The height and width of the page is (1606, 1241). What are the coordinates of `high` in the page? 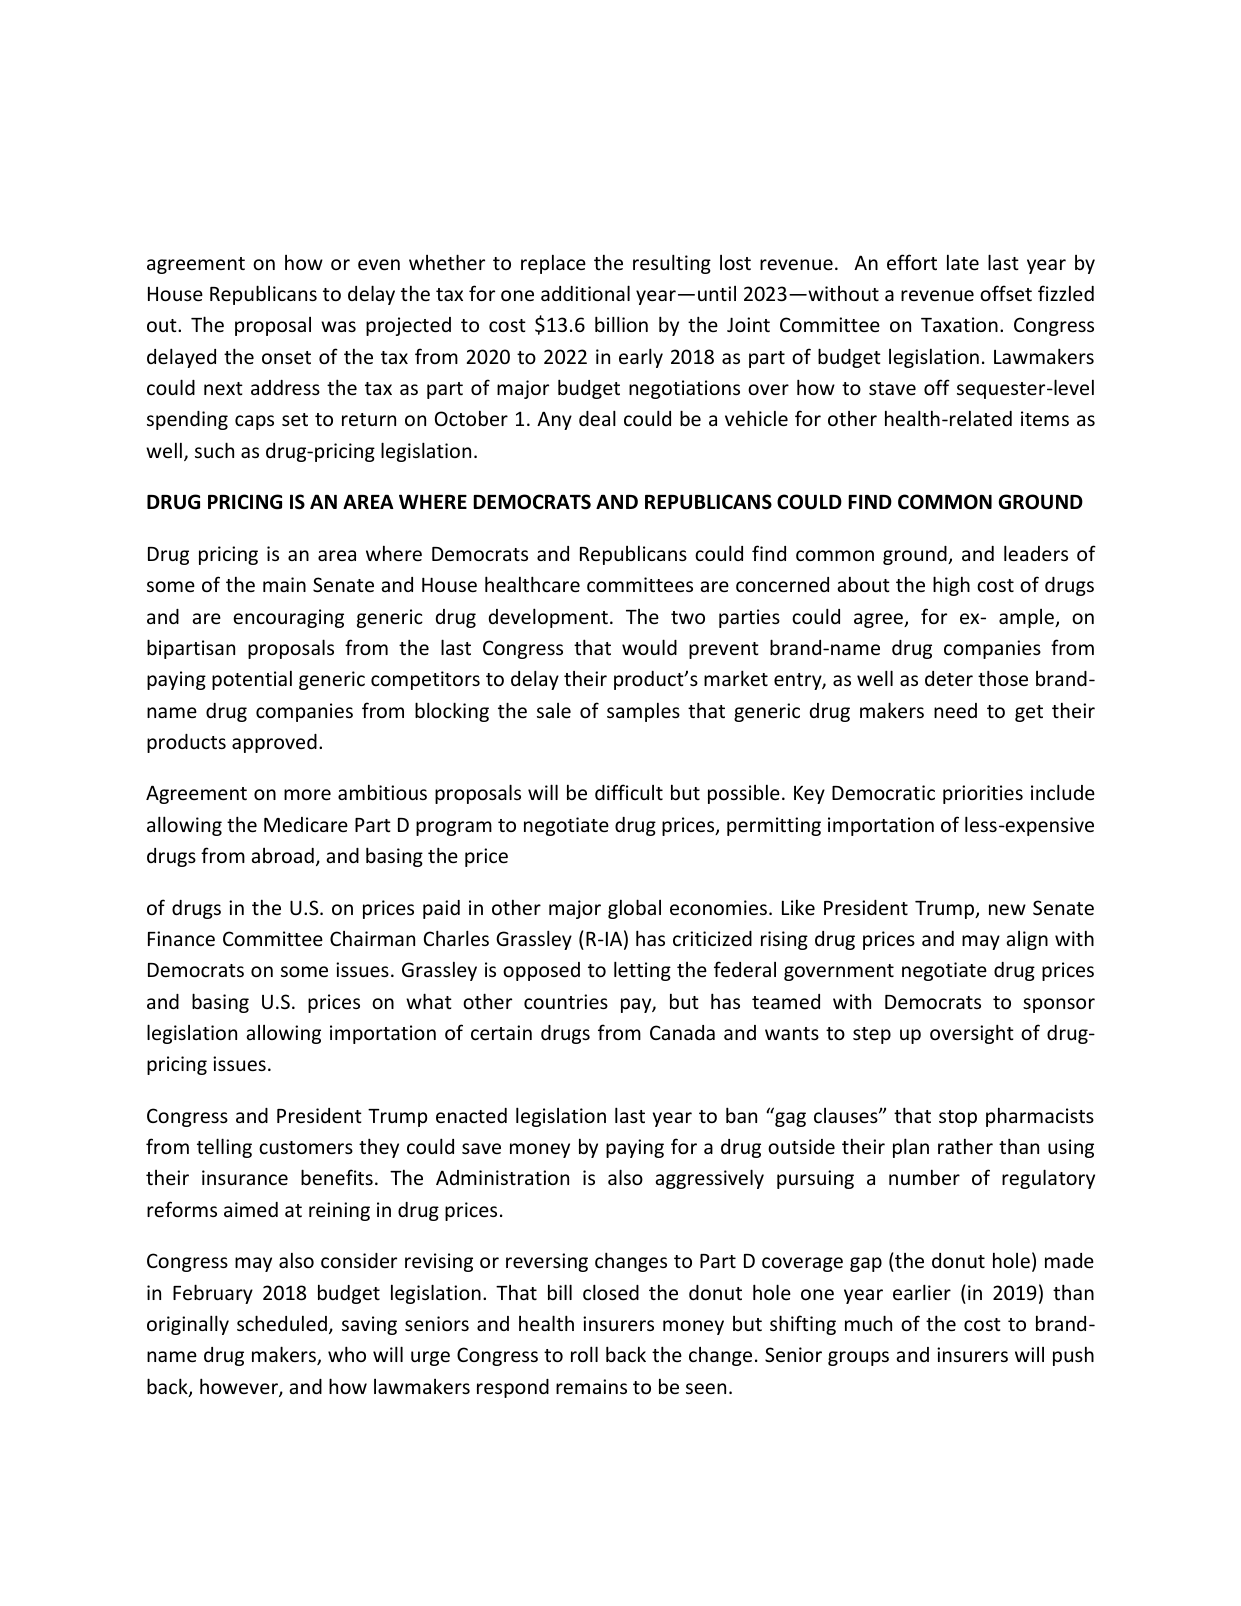 It's located at (951, 586).
